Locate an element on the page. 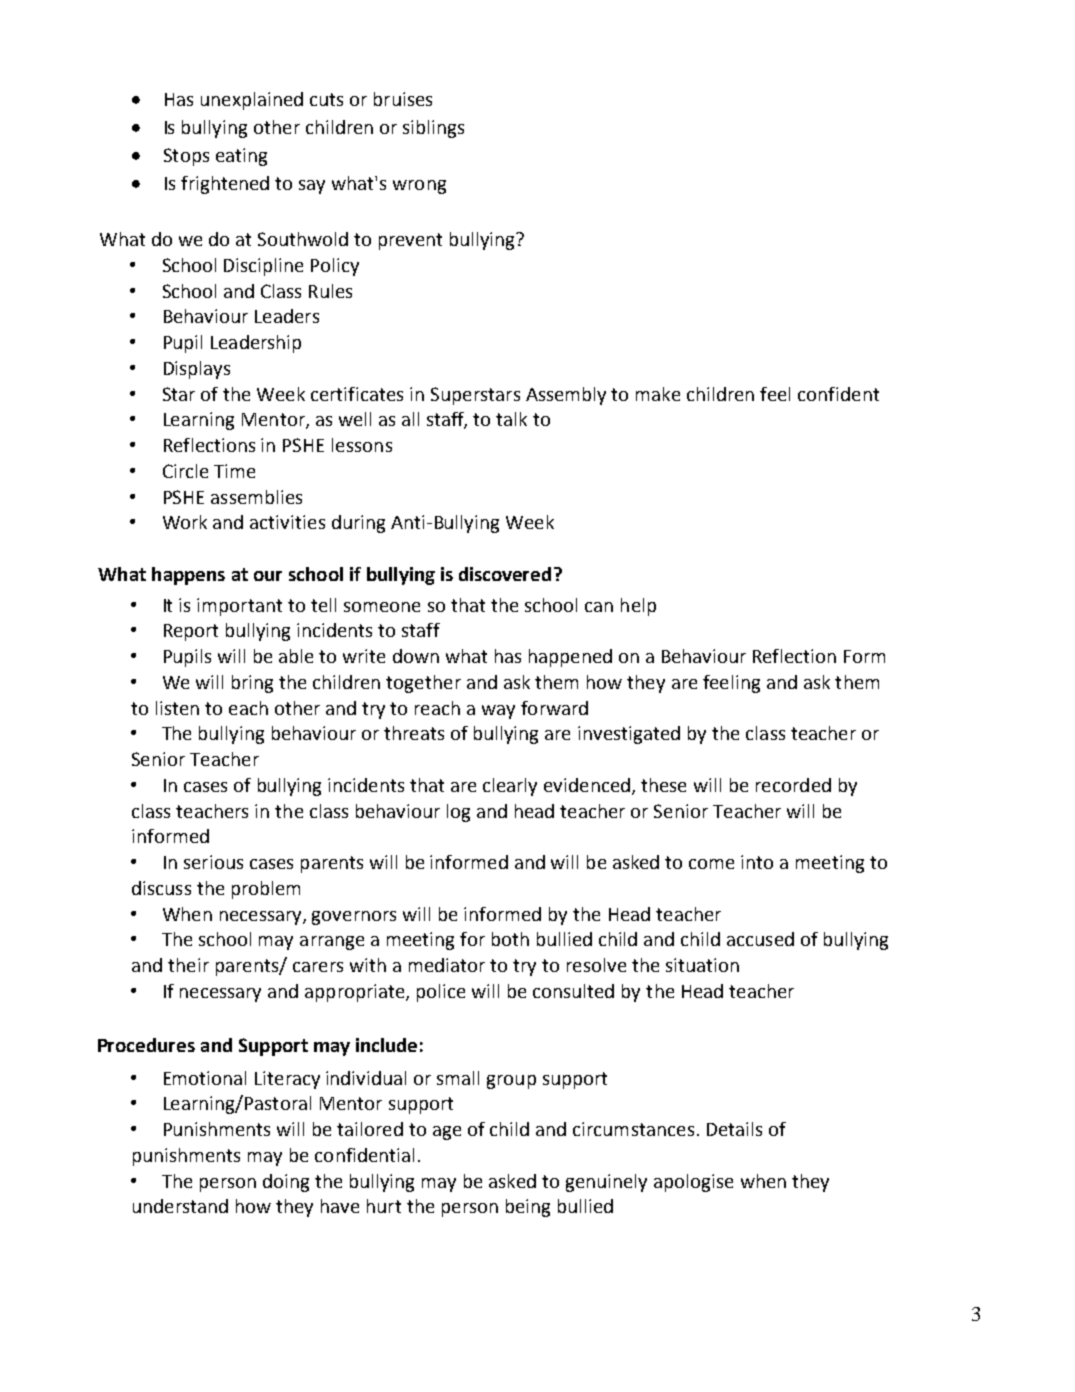 The image size is (1075, 1392). talk is located at coordinates (511, 419).
